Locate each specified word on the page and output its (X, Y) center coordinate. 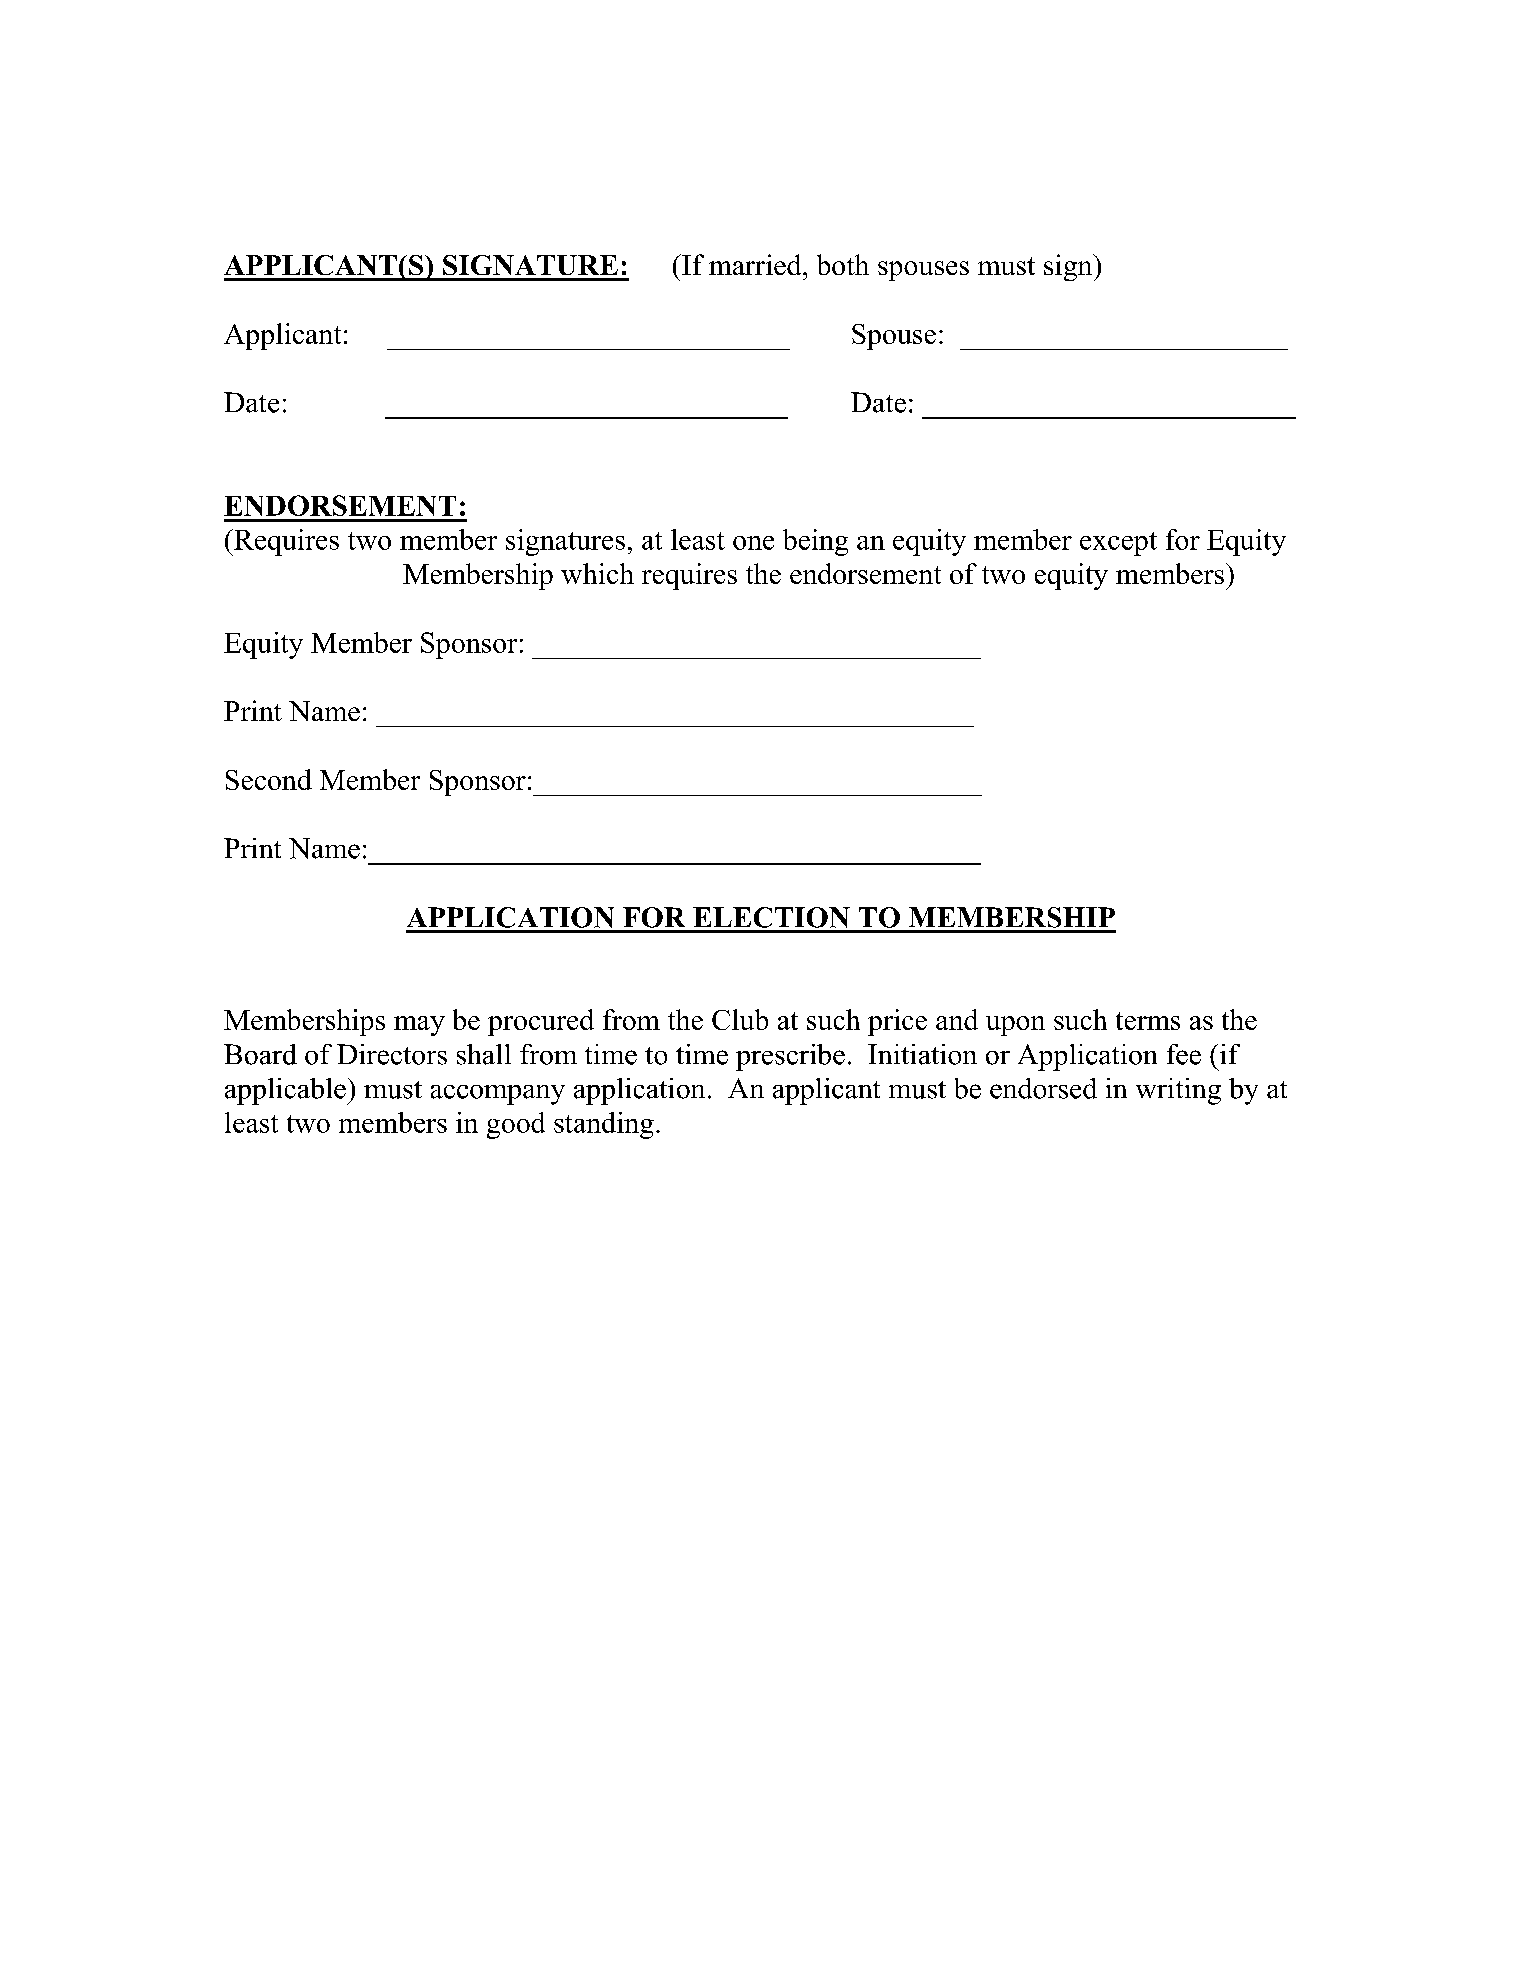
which (597, 573)
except (1118, 544)
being (815, 542)
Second (269, 779)
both (843, 264)
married (756, 264)
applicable (286, 1091)
